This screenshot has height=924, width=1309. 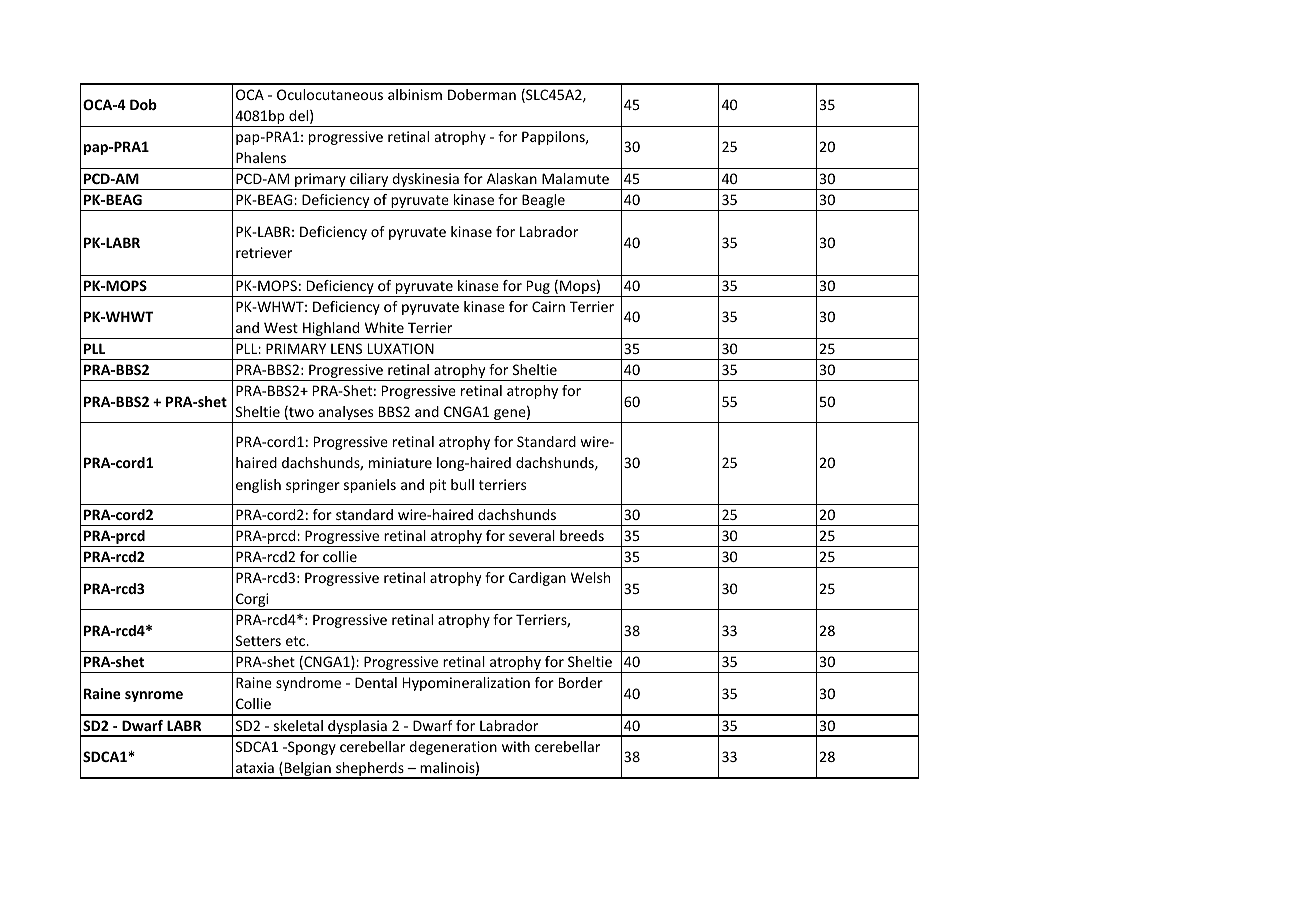 I want to click on Doberman, so click(x=482, y=94).
